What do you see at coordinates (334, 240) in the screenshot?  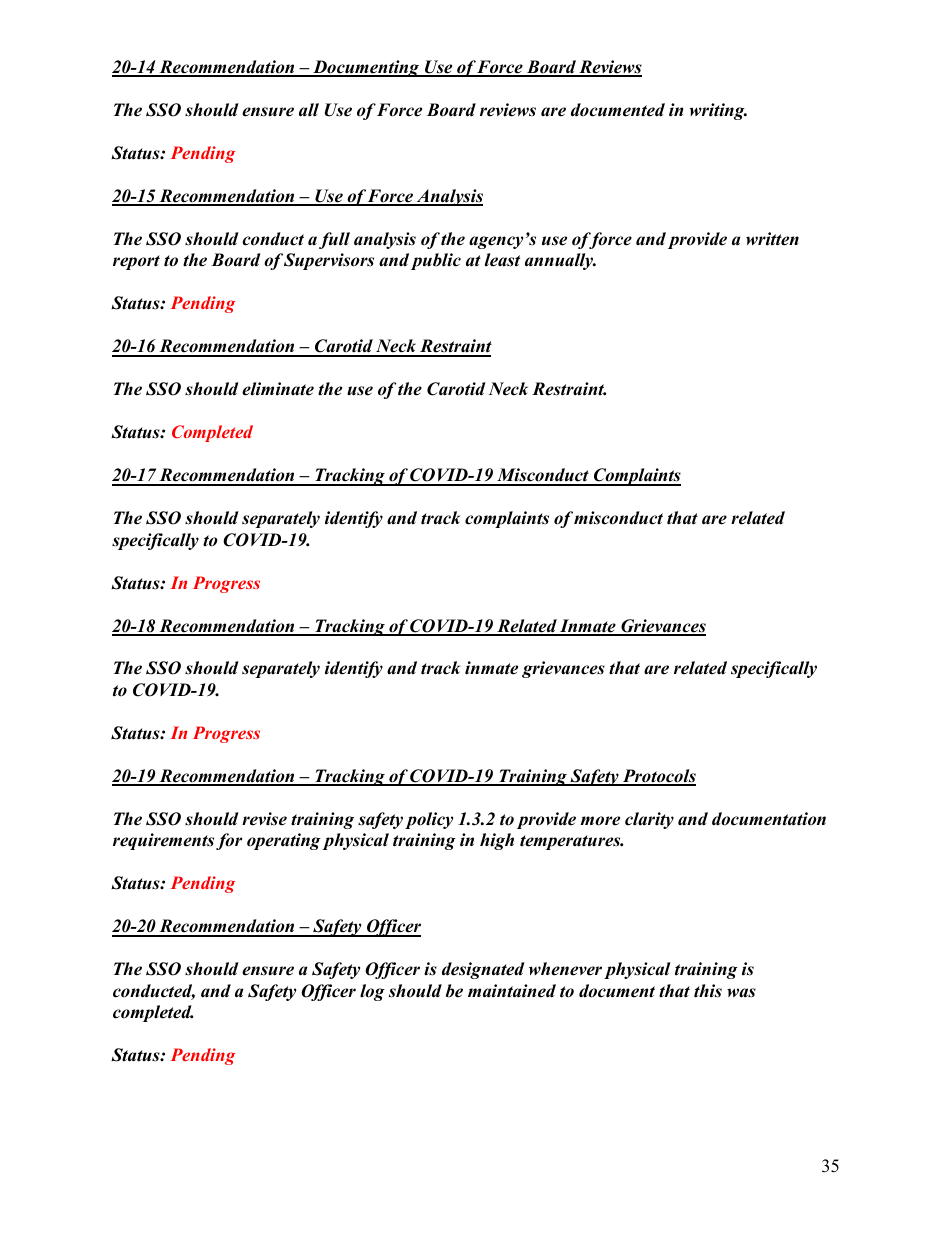 I see `full` at bounding box center [334, 240].
